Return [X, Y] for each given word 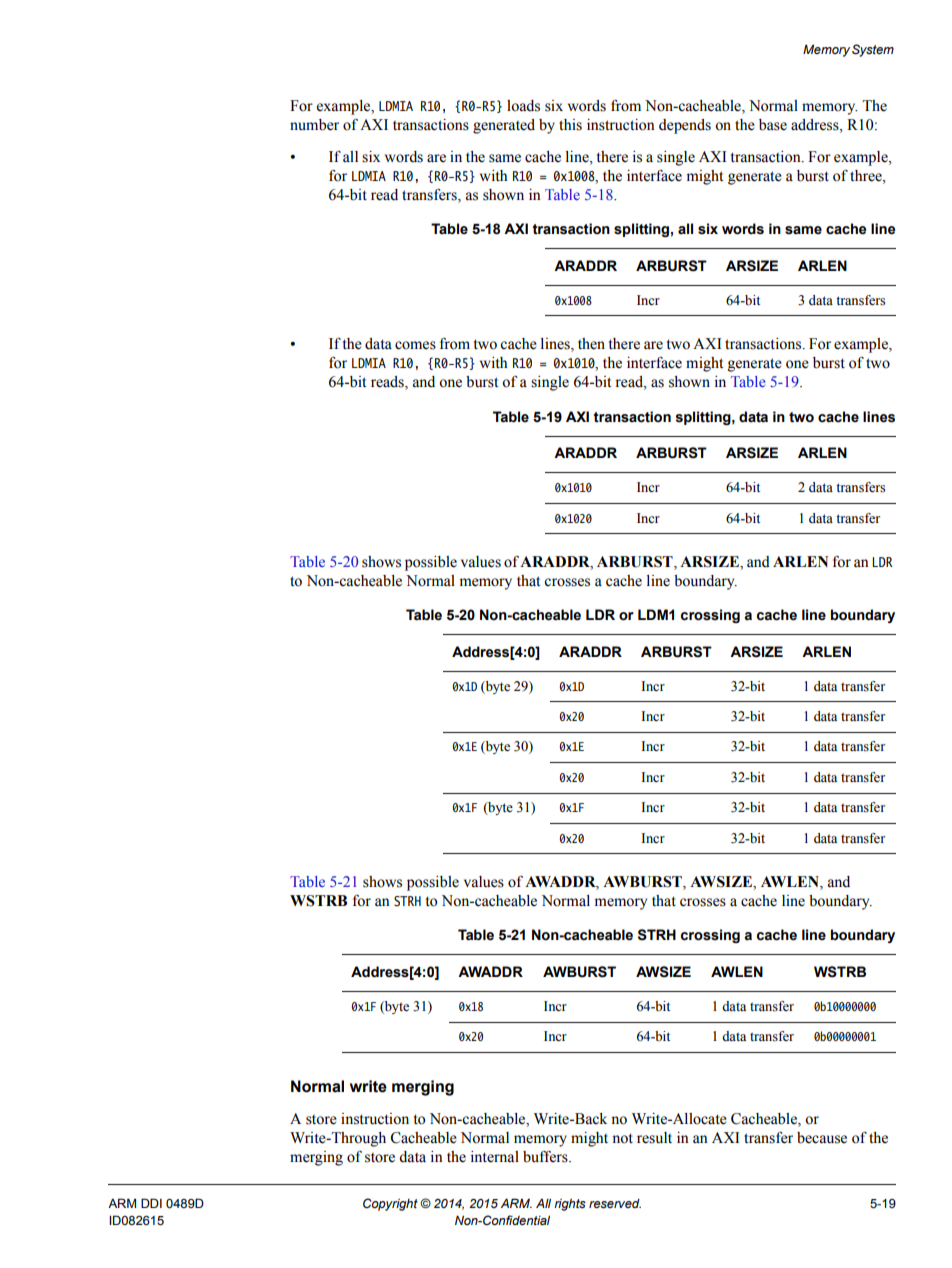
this [570, 125]
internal [495, 1157]
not [622, 1138]
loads [523, 106]
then [591, 344]
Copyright [390, 1204]
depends [685, 126]
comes [415, 345]
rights [570, 1205]
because [822, 1138]
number [314, 125]
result [654, 1138]
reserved [615, 1204]
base [773, 125]
